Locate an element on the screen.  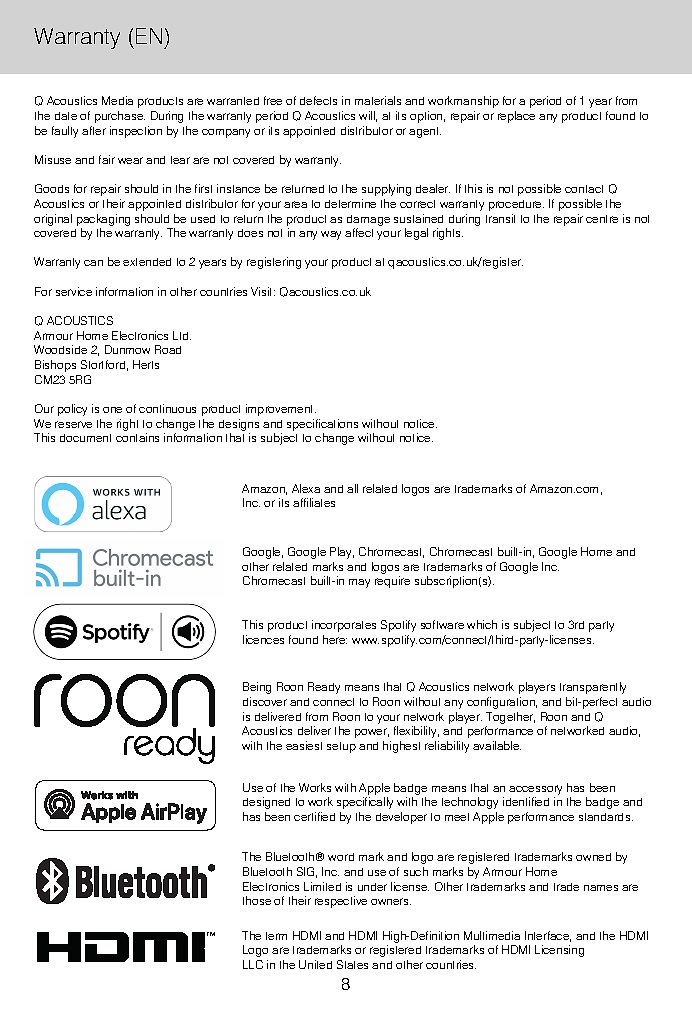
affiliates is located at coordinates (314, 502).
